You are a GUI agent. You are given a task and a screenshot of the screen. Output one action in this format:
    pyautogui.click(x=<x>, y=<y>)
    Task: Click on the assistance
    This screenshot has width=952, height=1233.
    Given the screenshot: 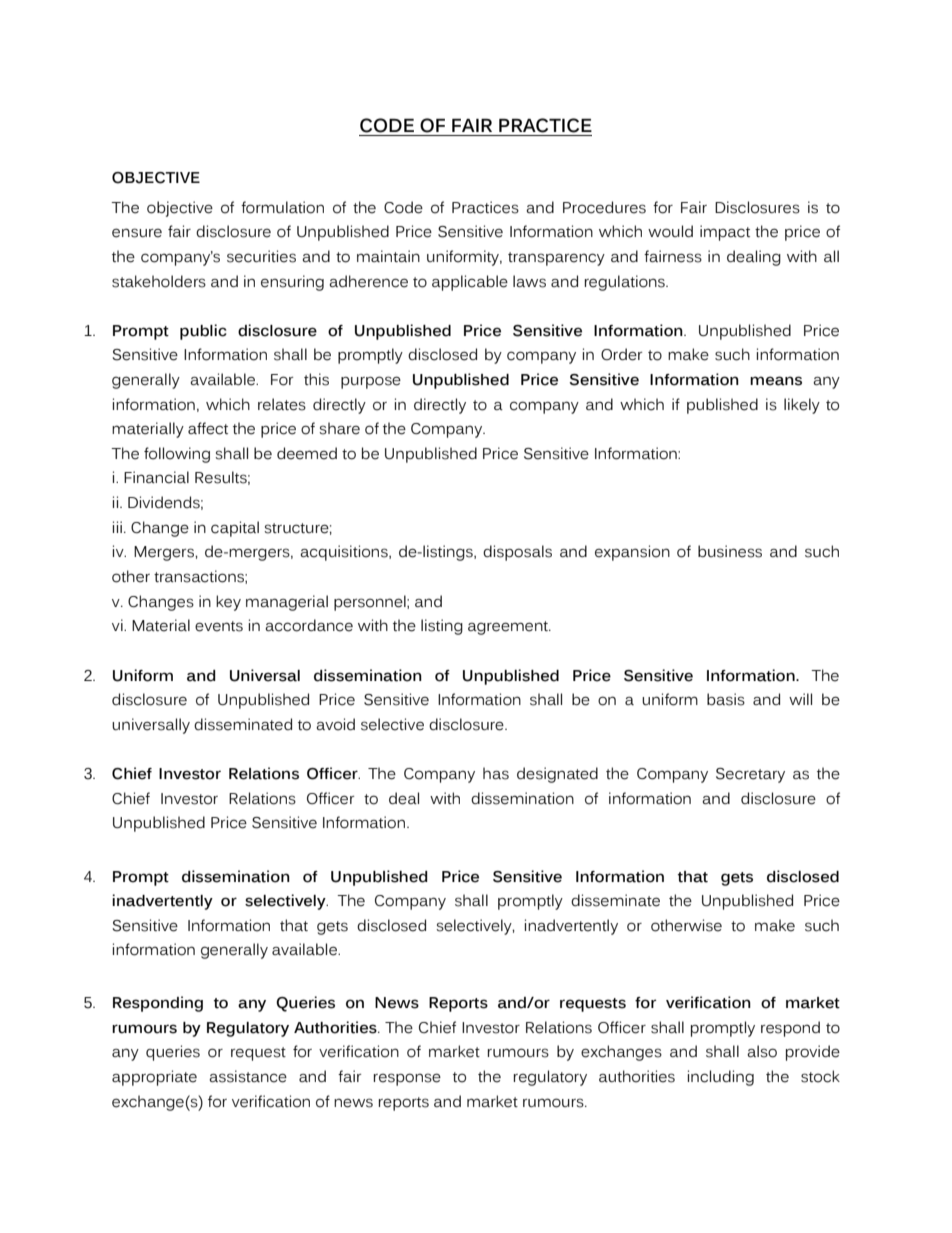 What is the action you would take?
    pyautogui.click(x=248, y=1076)
